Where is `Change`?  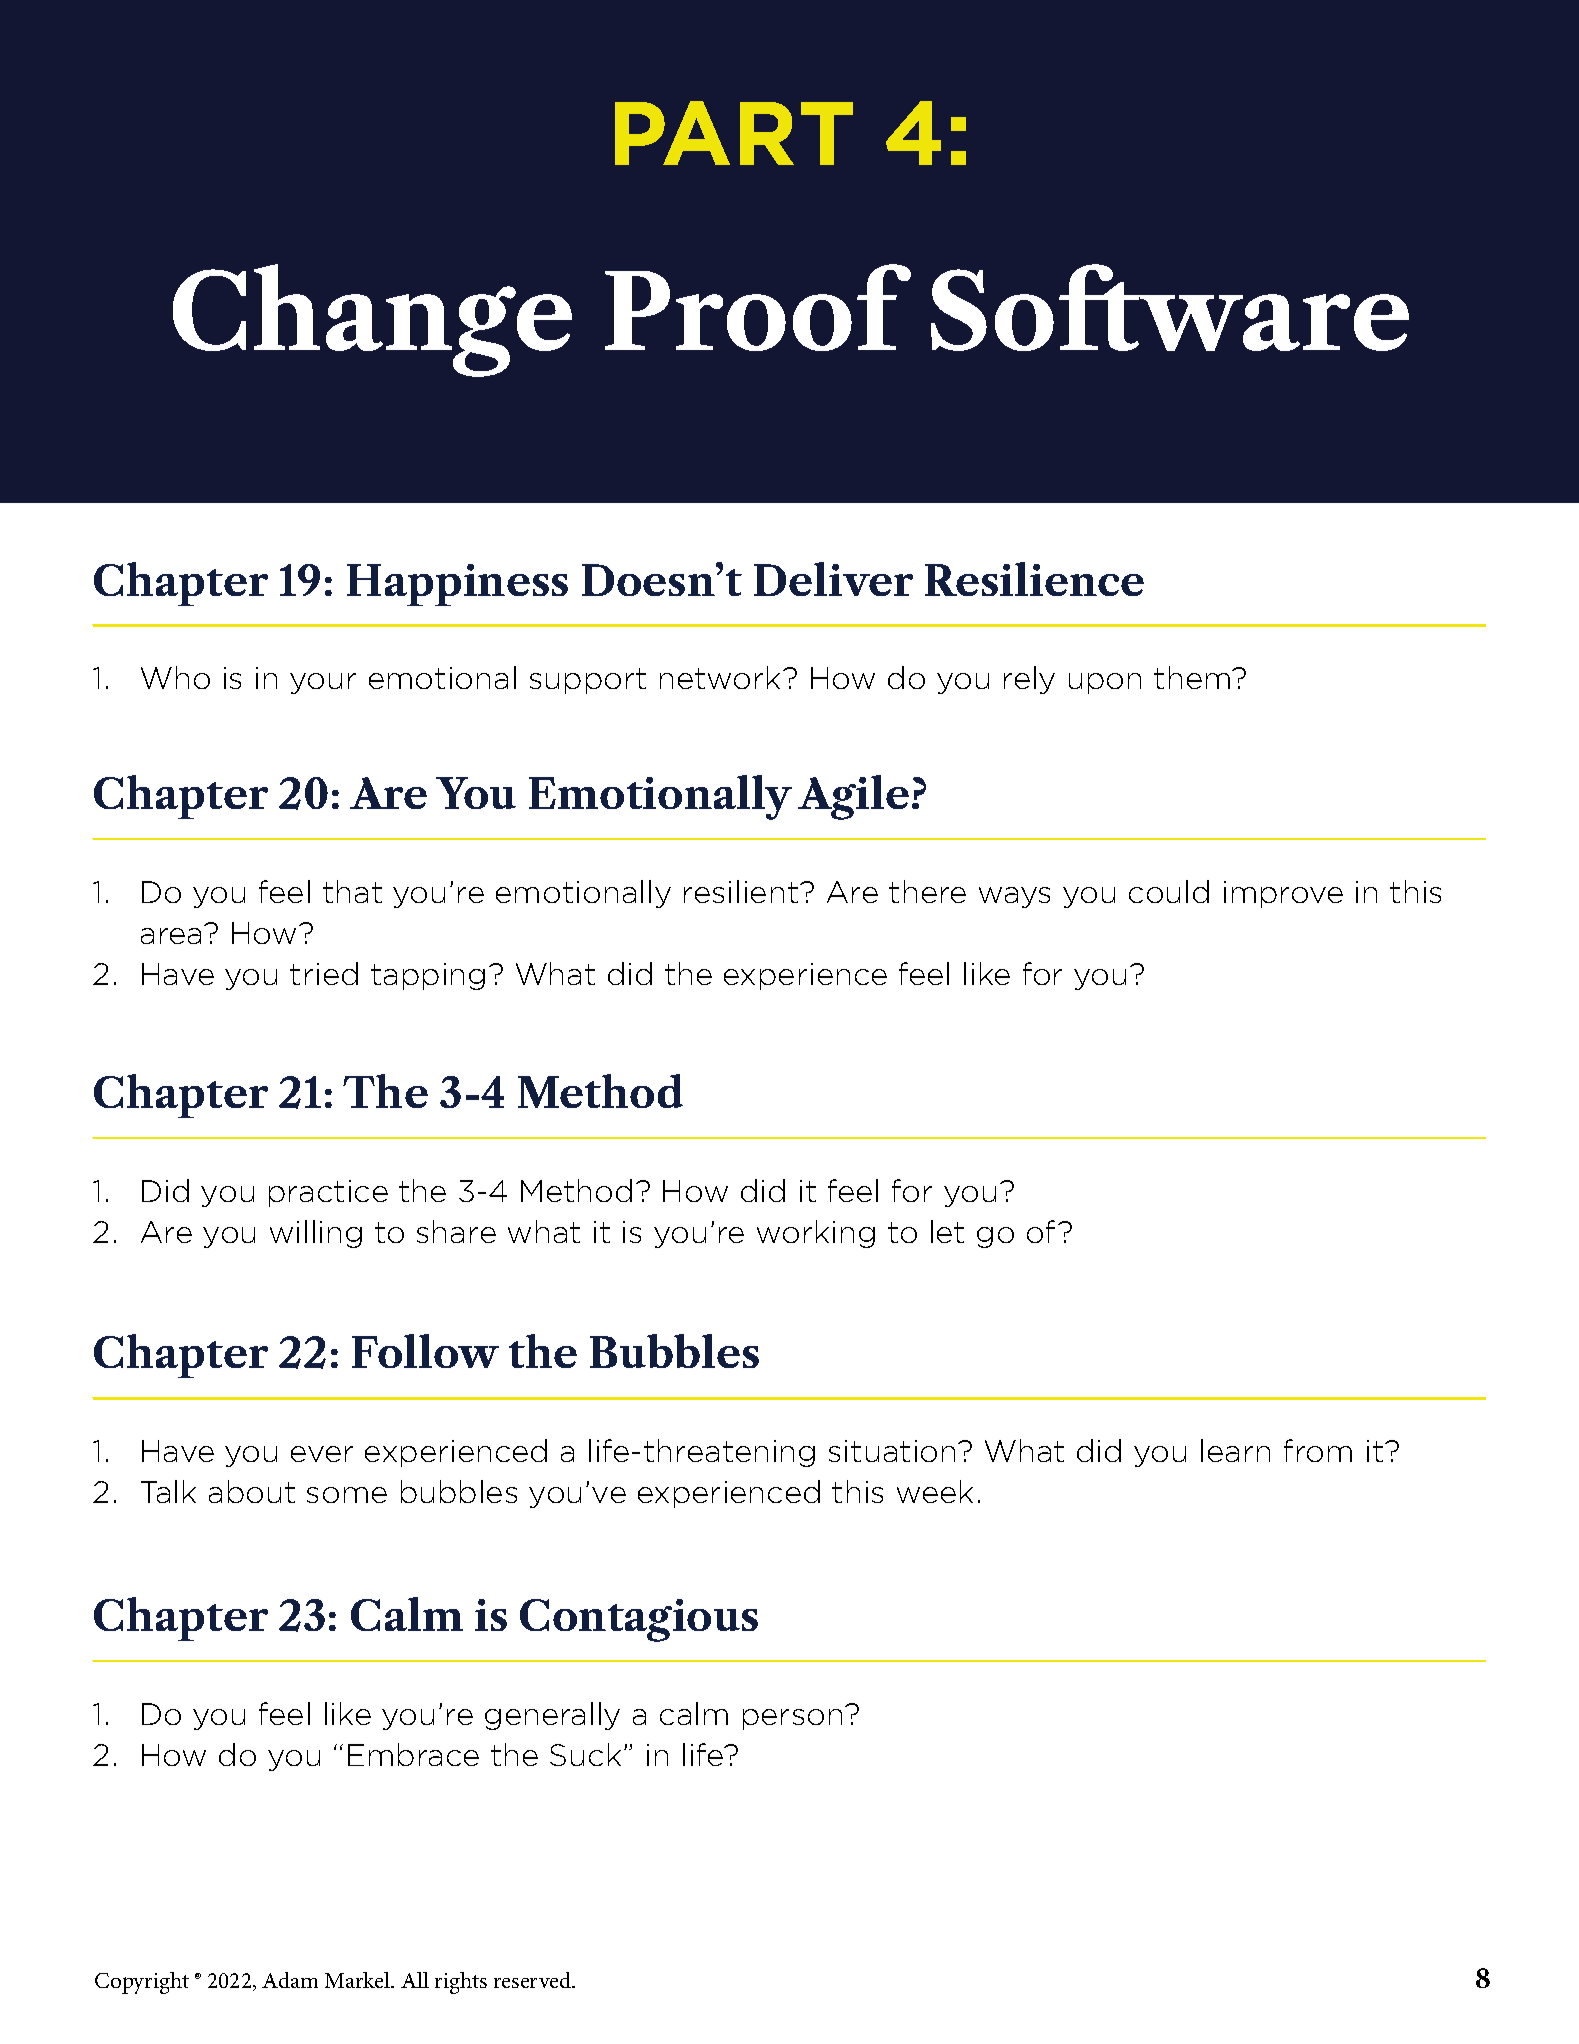 Change is located at coordinates (372, 320).
